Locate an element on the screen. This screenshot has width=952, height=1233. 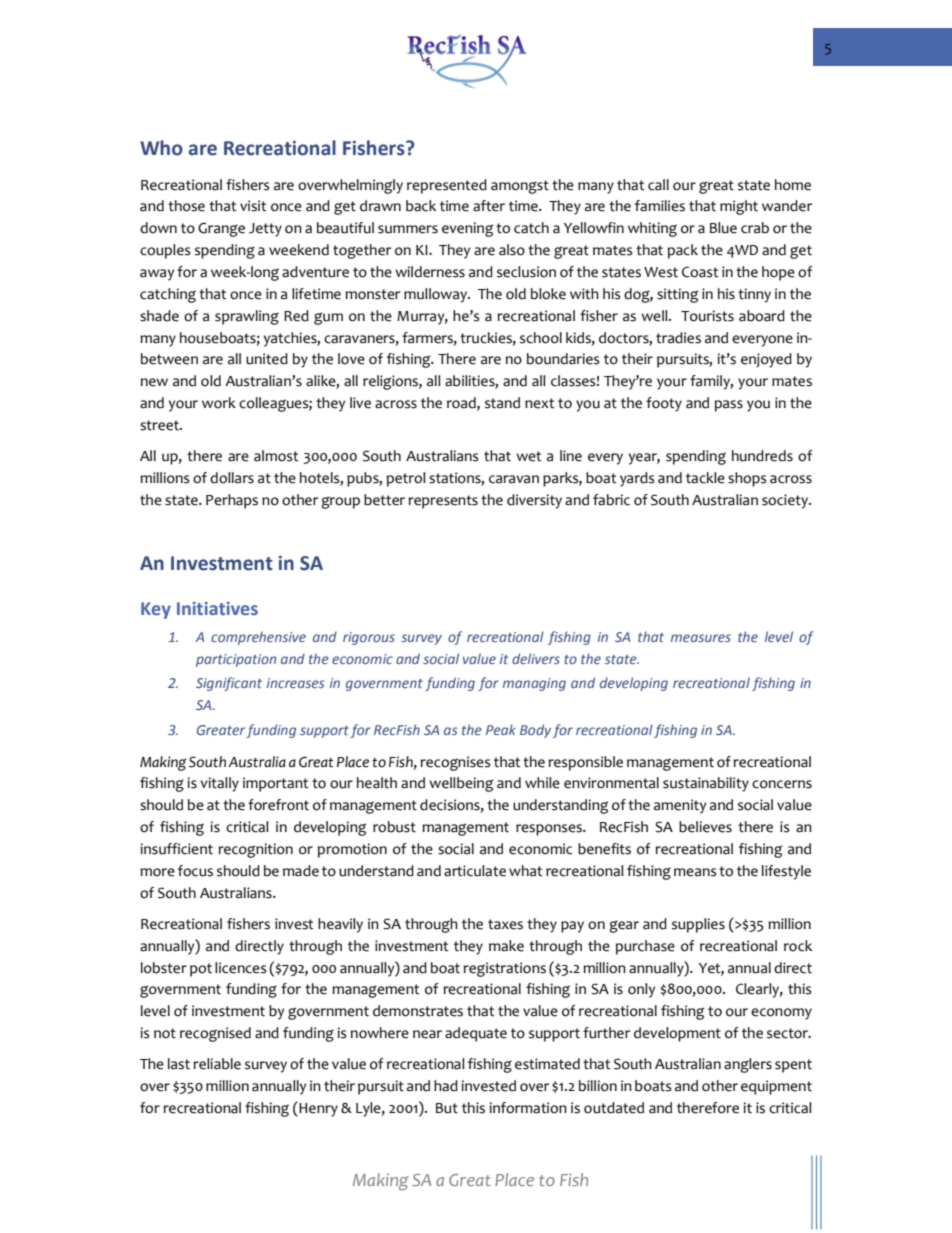
represented is located at coordinates (447, 186).
